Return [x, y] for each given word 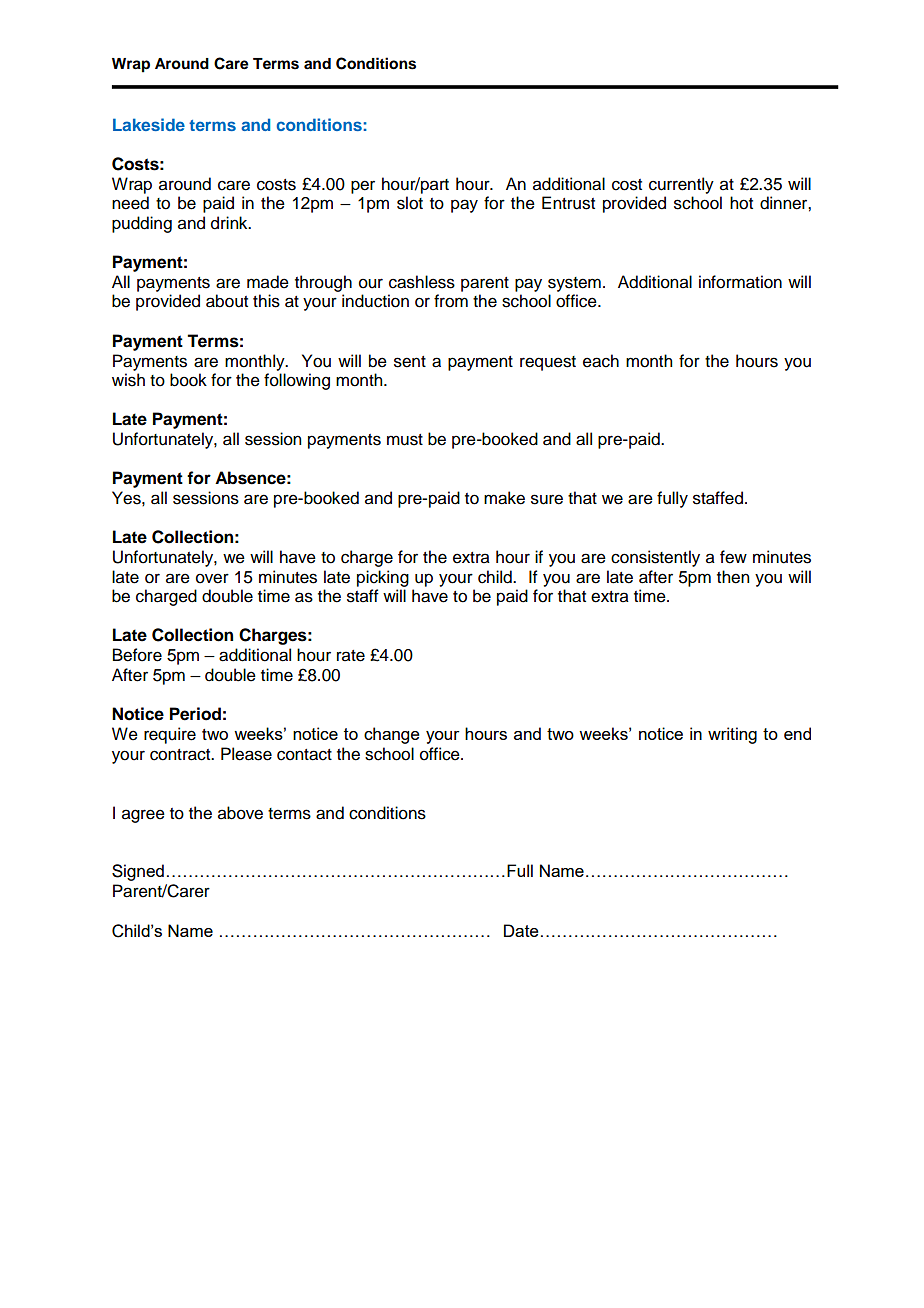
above [240, 813]
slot [410, 203]
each [601, 361]
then [733, 577]
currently [681, 185]
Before [137, 655]
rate [351, 656]
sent [410, 362]
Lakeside [149, 124]
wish [128, 380]
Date [521, 930]
